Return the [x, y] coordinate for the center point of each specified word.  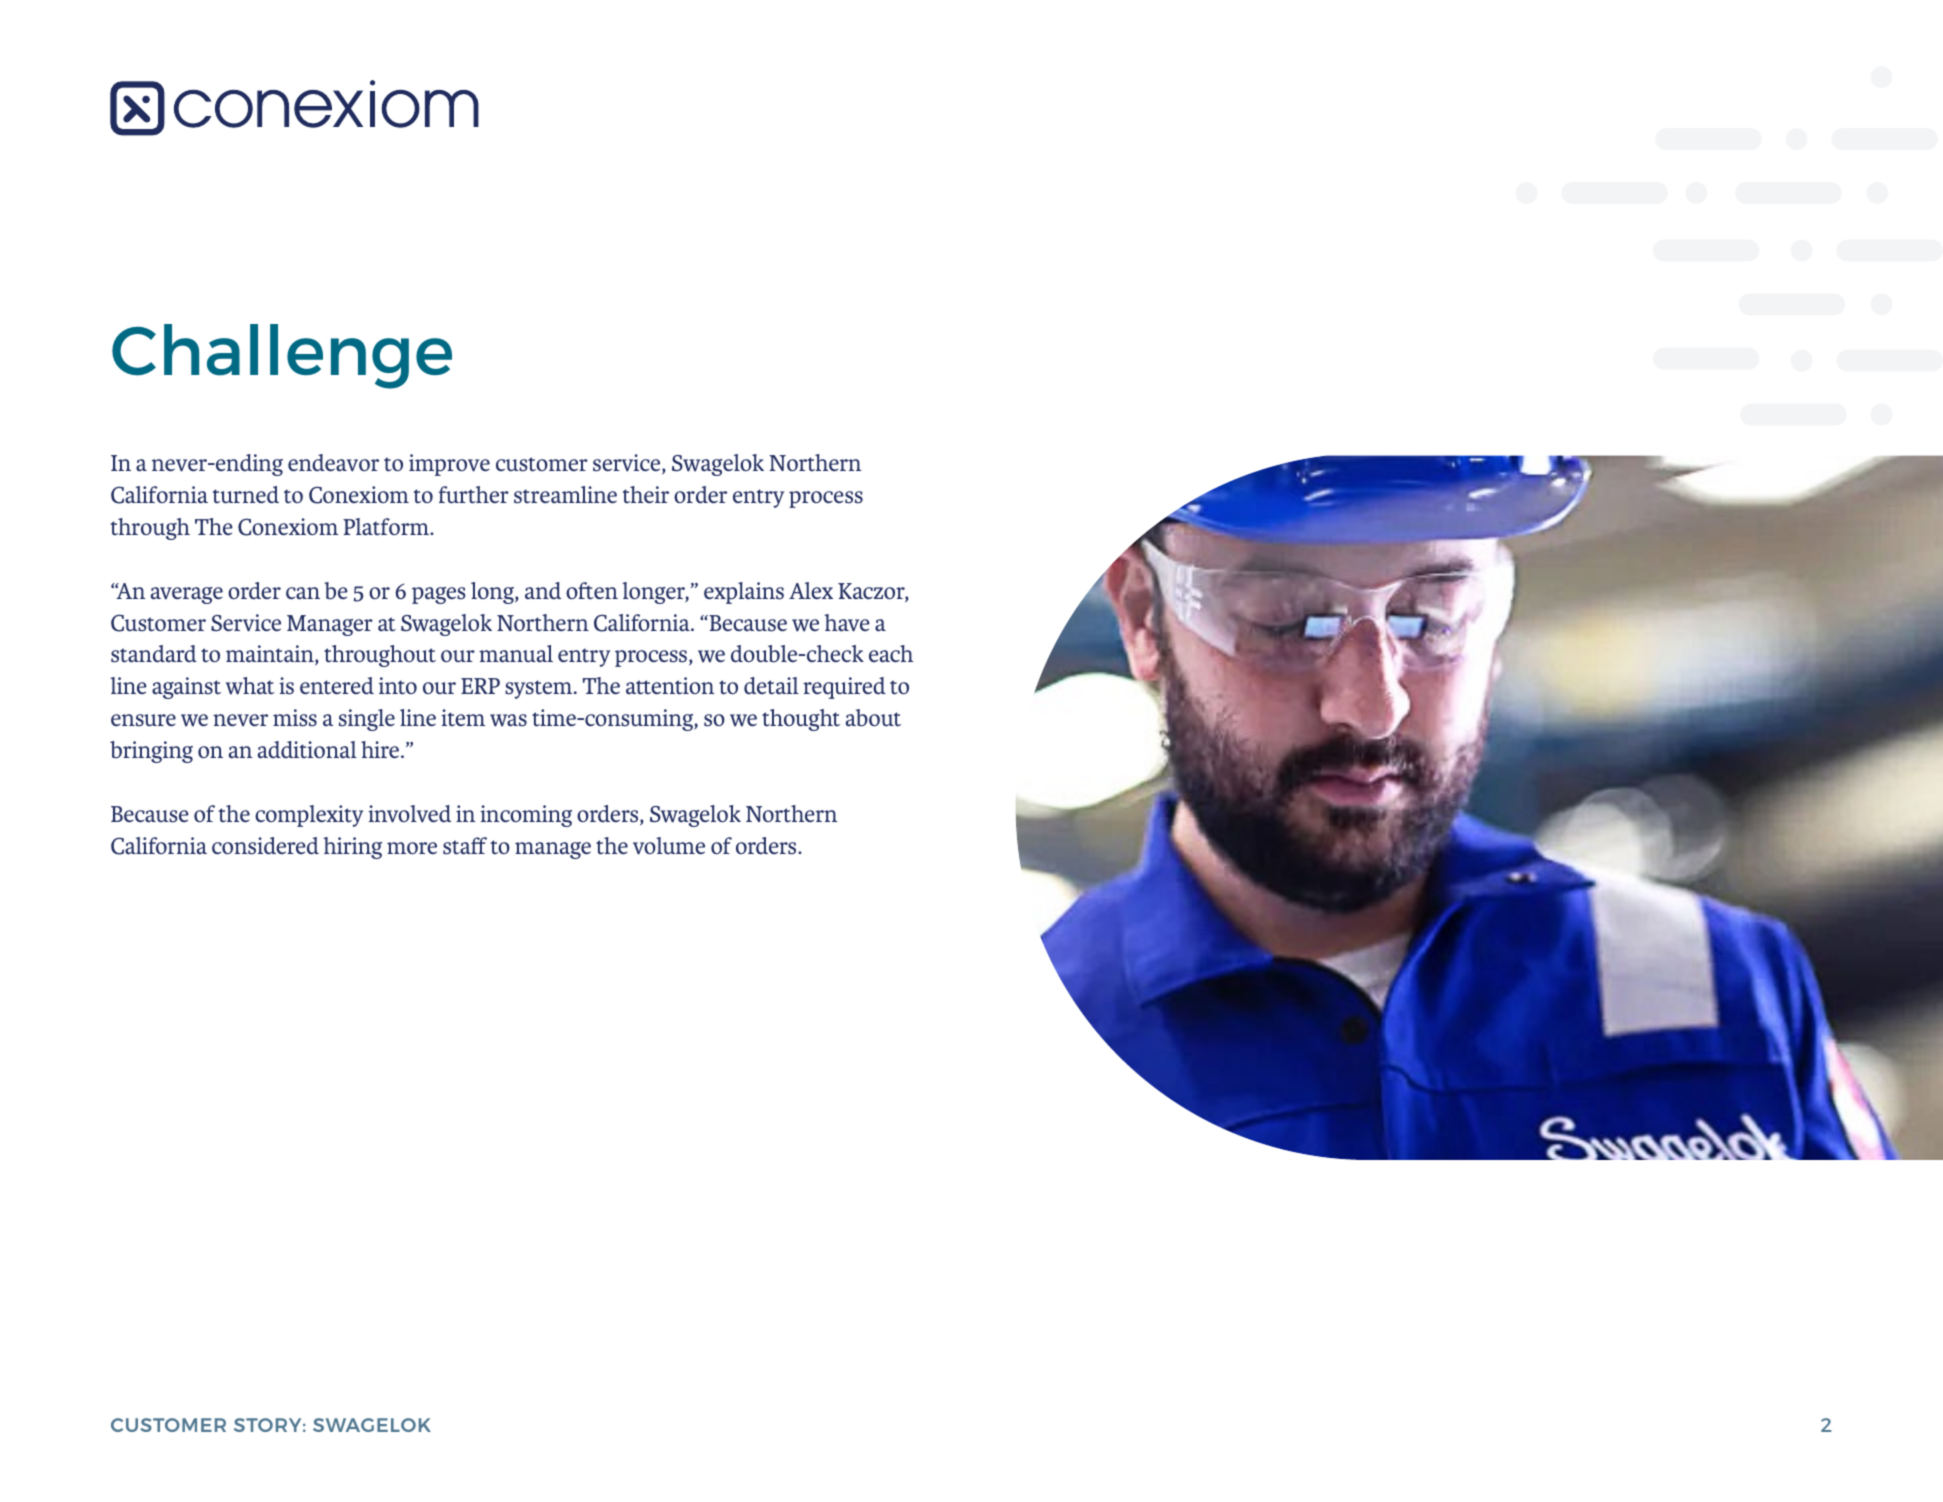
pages [439, 595]
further [473, 495]
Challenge [282, 356]
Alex [811, 590]
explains [744, 593]
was [508, 720]
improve [449, 465]
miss [295, 718]
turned [246, 495]
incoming [526, 816]
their [646, 494]
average [187, 595]
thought [801, 720]
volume [669, 846]
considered [265, 846]
